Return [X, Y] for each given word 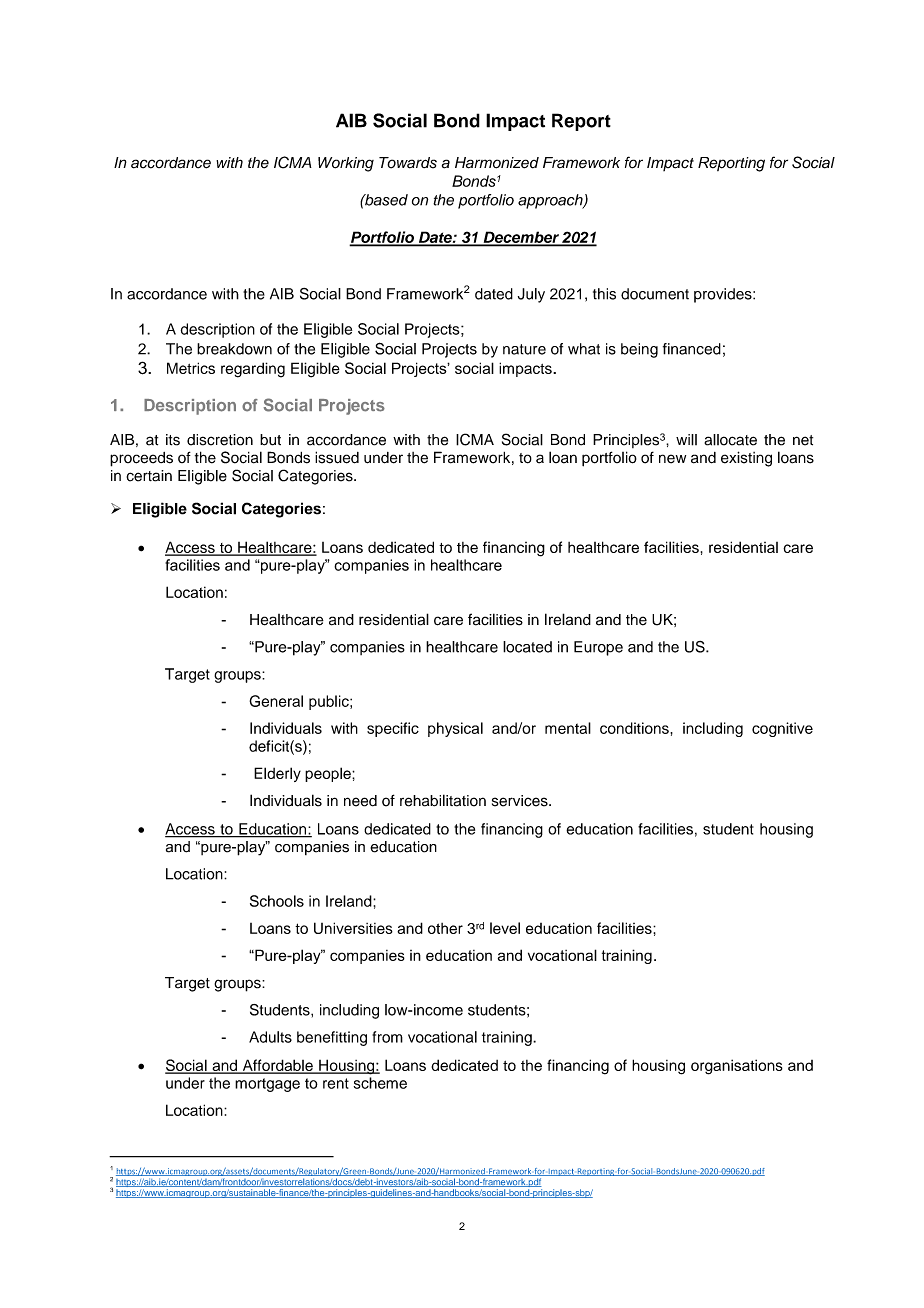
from [387, 1037]
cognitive [782, 729]
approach [551, 201]
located [527, 647]
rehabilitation [443, 800]
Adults [270, 1037]
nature [524, 349]
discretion [220, 440]
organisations [737, 1067]
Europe [598, 648]
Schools [277, 901]
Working [346, 164]
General [276, 701]
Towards [408, 163]
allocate [730, 440]
